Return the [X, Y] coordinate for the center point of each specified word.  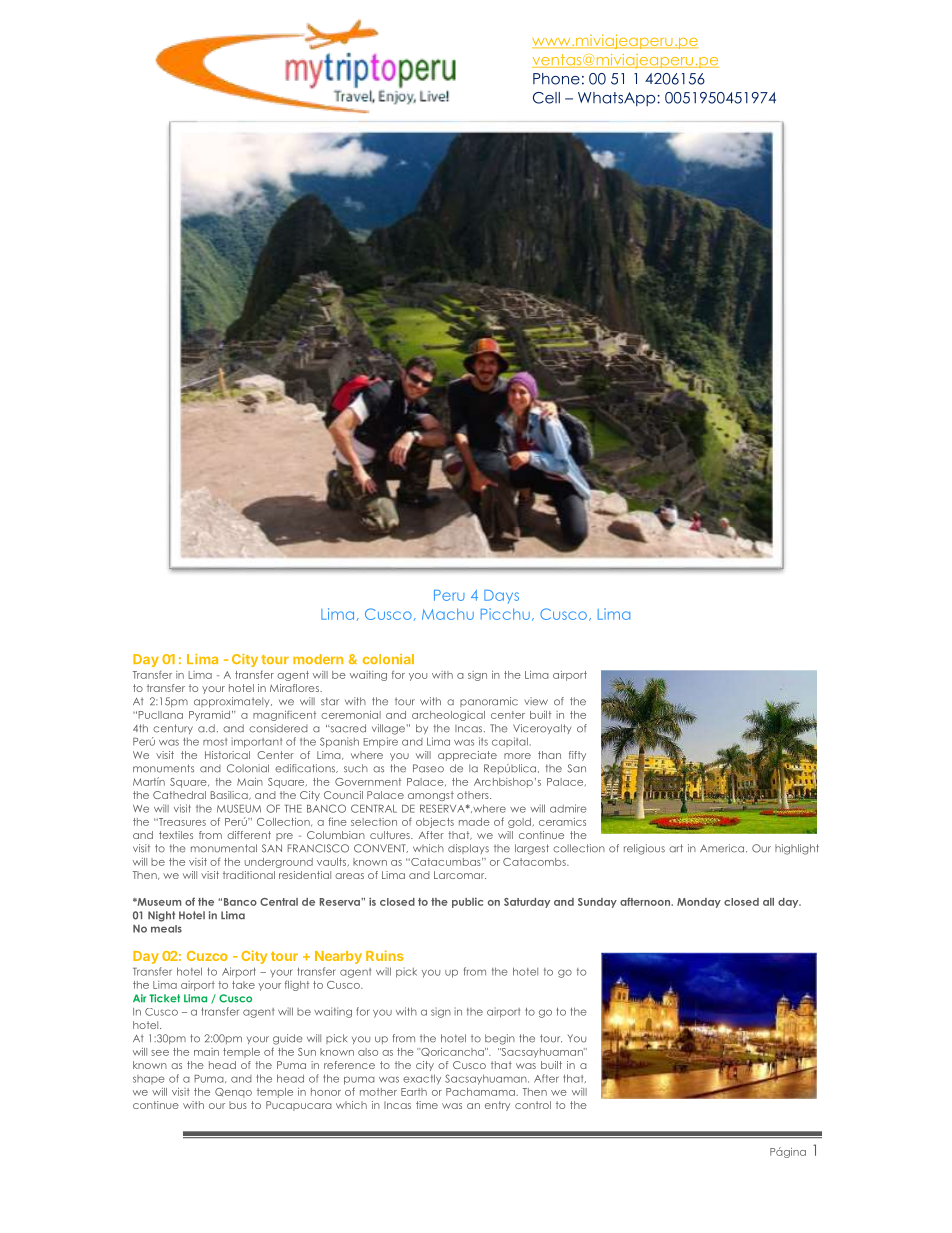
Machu [448, 614]
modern [318, 659]
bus [238, 1105]
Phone [556, 79]
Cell [546, 98]
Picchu [505, 614]
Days [501, 597]
